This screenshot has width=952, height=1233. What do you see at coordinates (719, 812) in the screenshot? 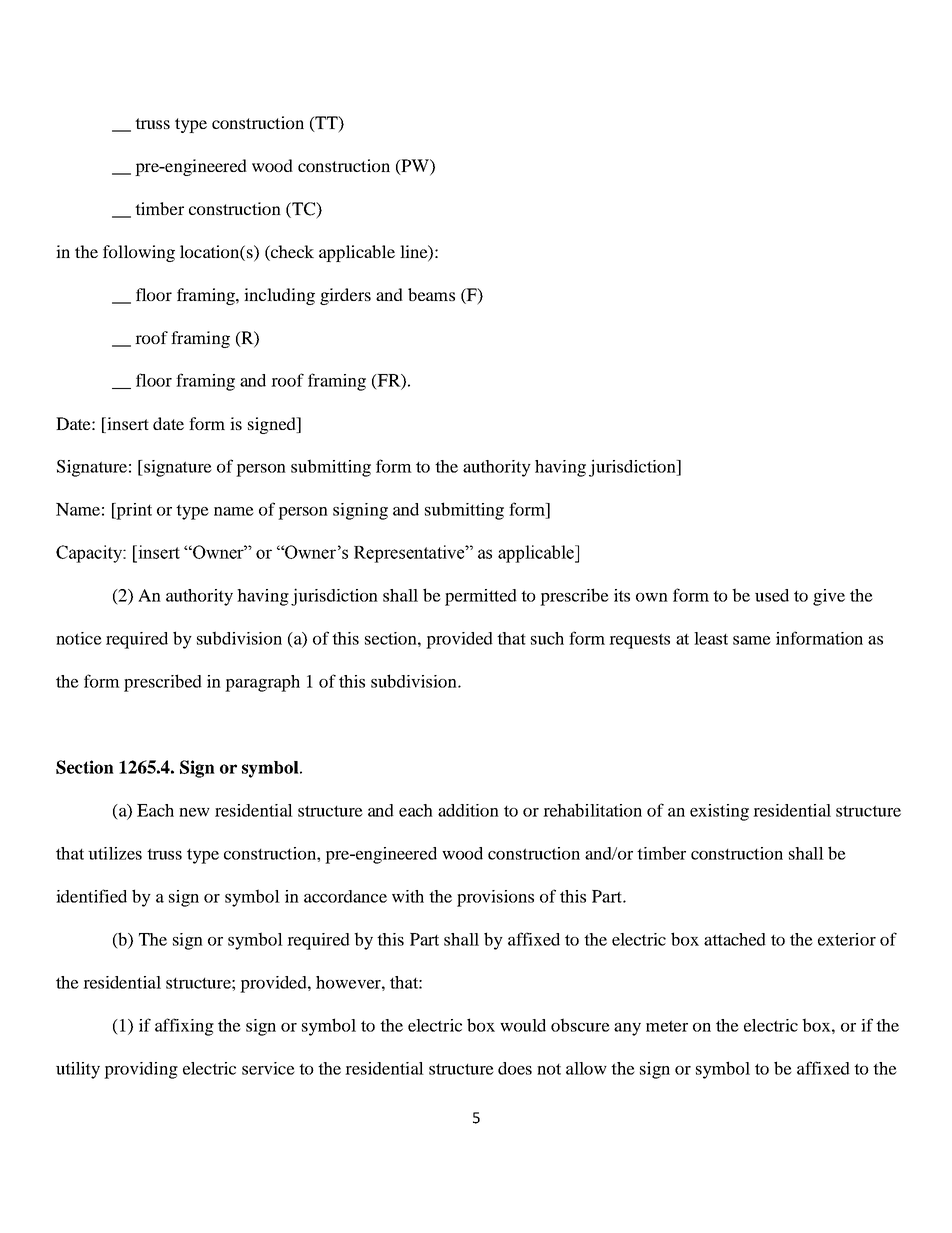
I see `existing` at bounding box center [719, 812].
